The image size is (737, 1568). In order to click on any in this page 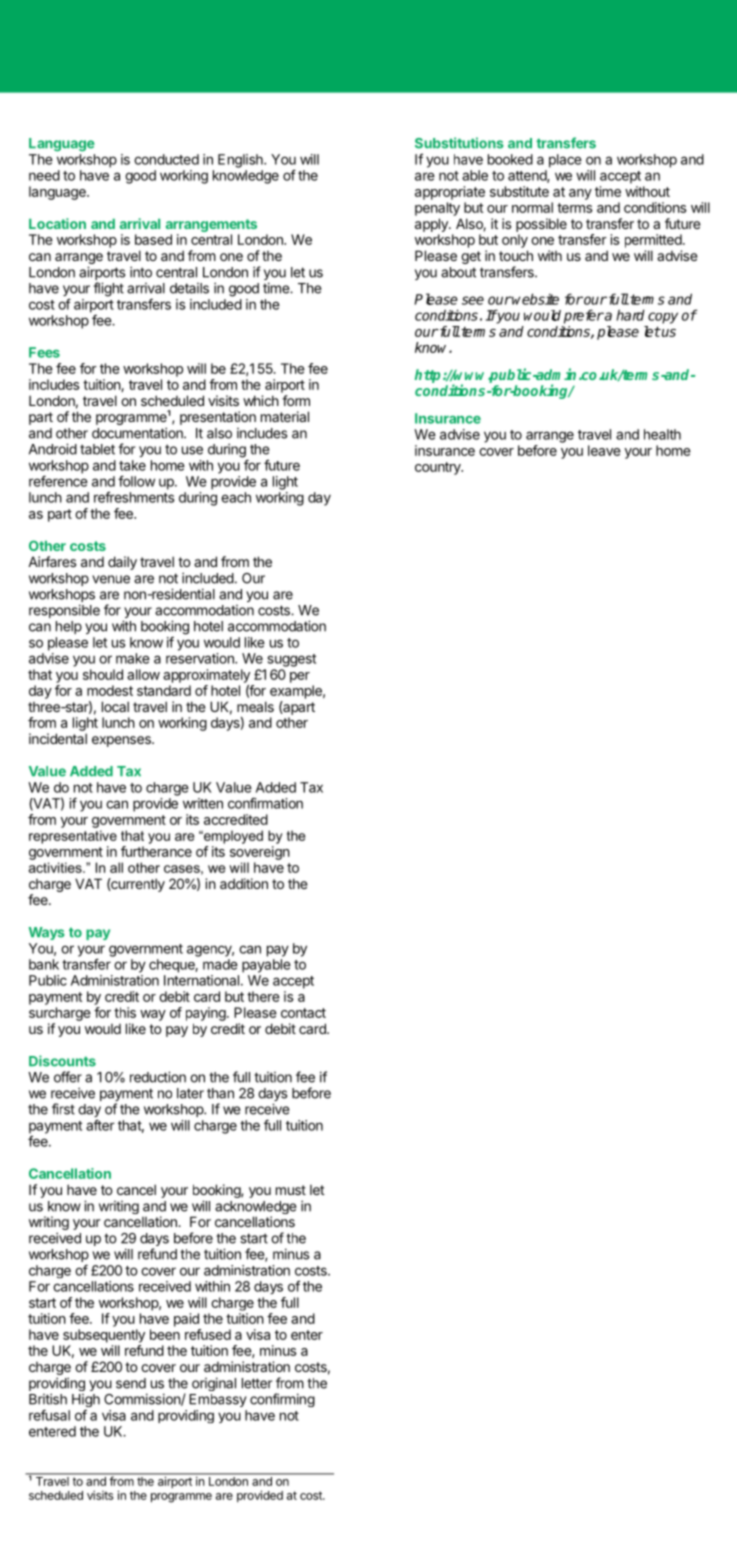, I will do `click(580, 194)`.
